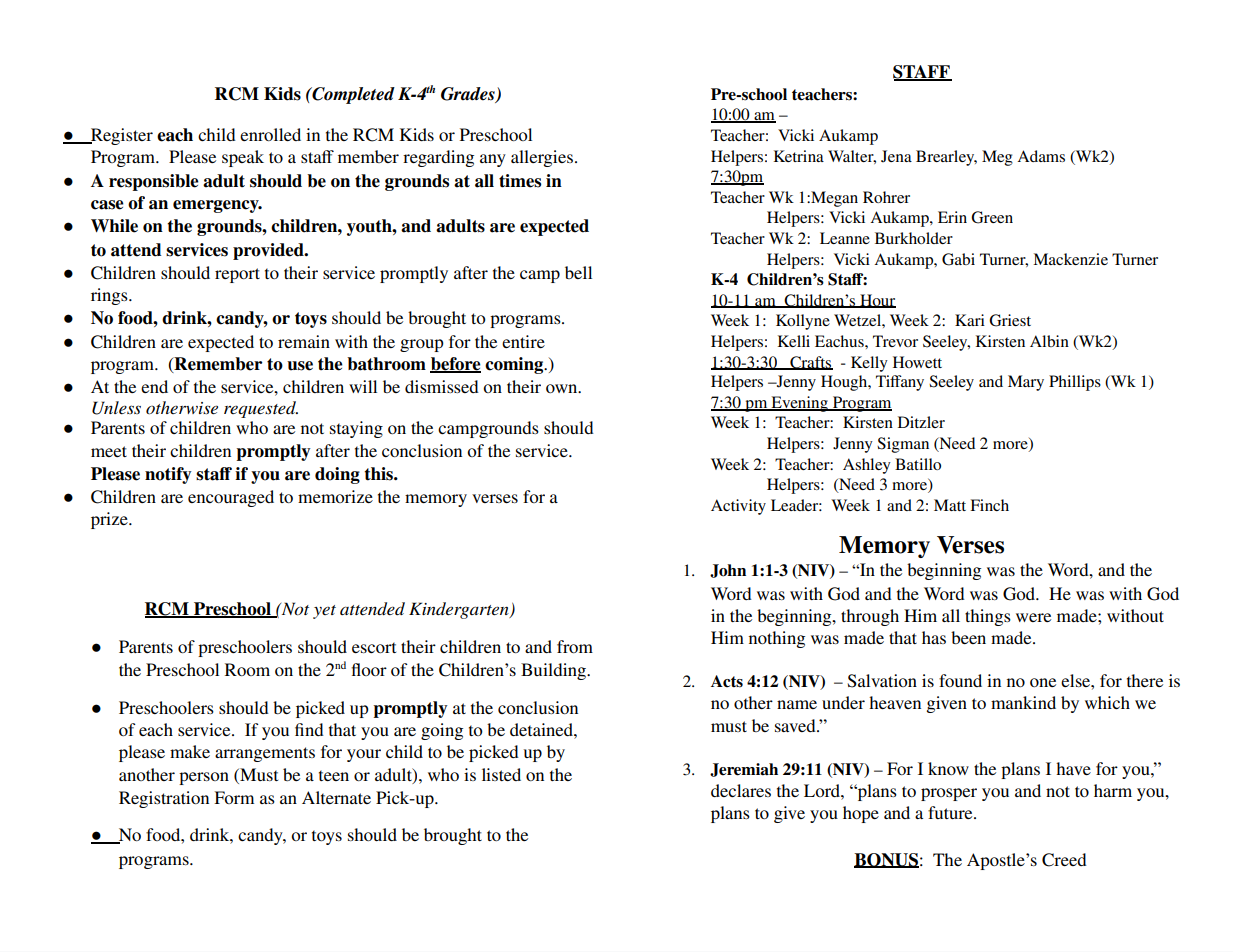 This document has width=1233, height=952. Describe the element at coordinates (234, 797) in the document. I see `Form` at that location.
